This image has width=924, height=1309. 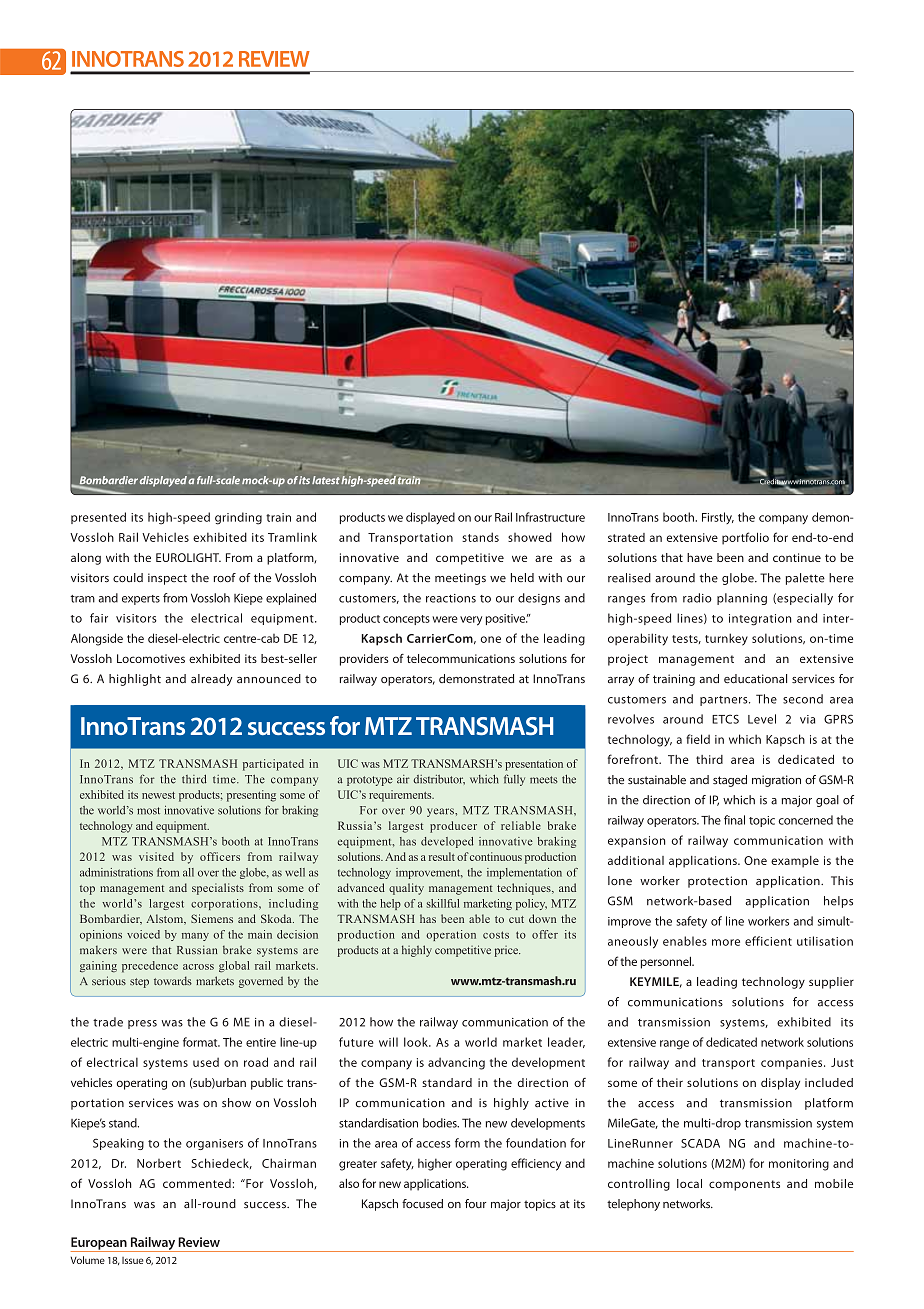 I want to click on Issue, so click(x=132, y=1260).
